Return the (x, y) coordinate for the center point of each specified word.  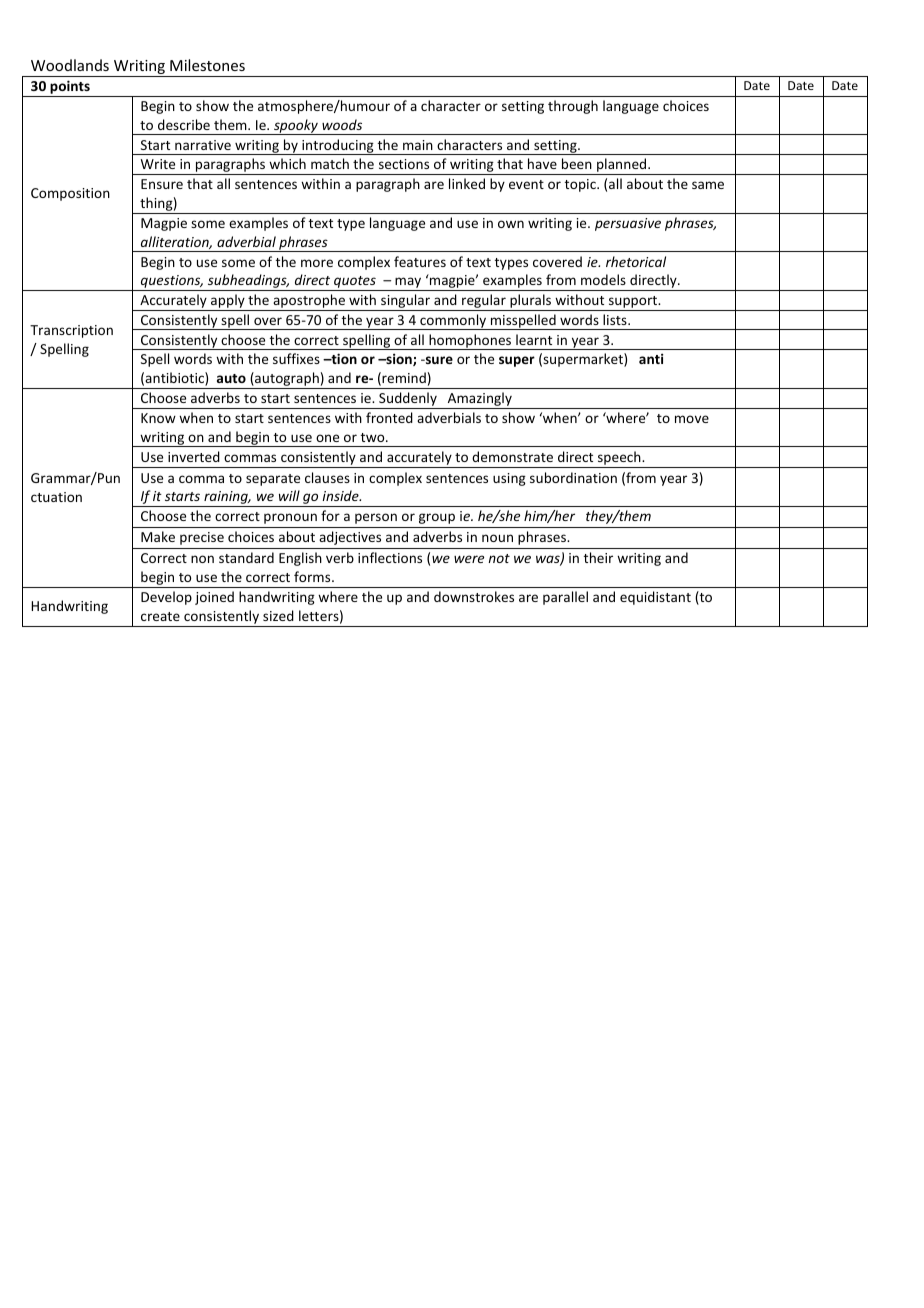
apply (228, 302)
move (692, 419)
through (573, 107)
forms (313, 576)
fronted (389, 417)
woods (342, 124)
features (420, 261)
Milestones (207, 65)
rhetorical (636, 261)
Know (158, 418)
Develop (166, 598)
